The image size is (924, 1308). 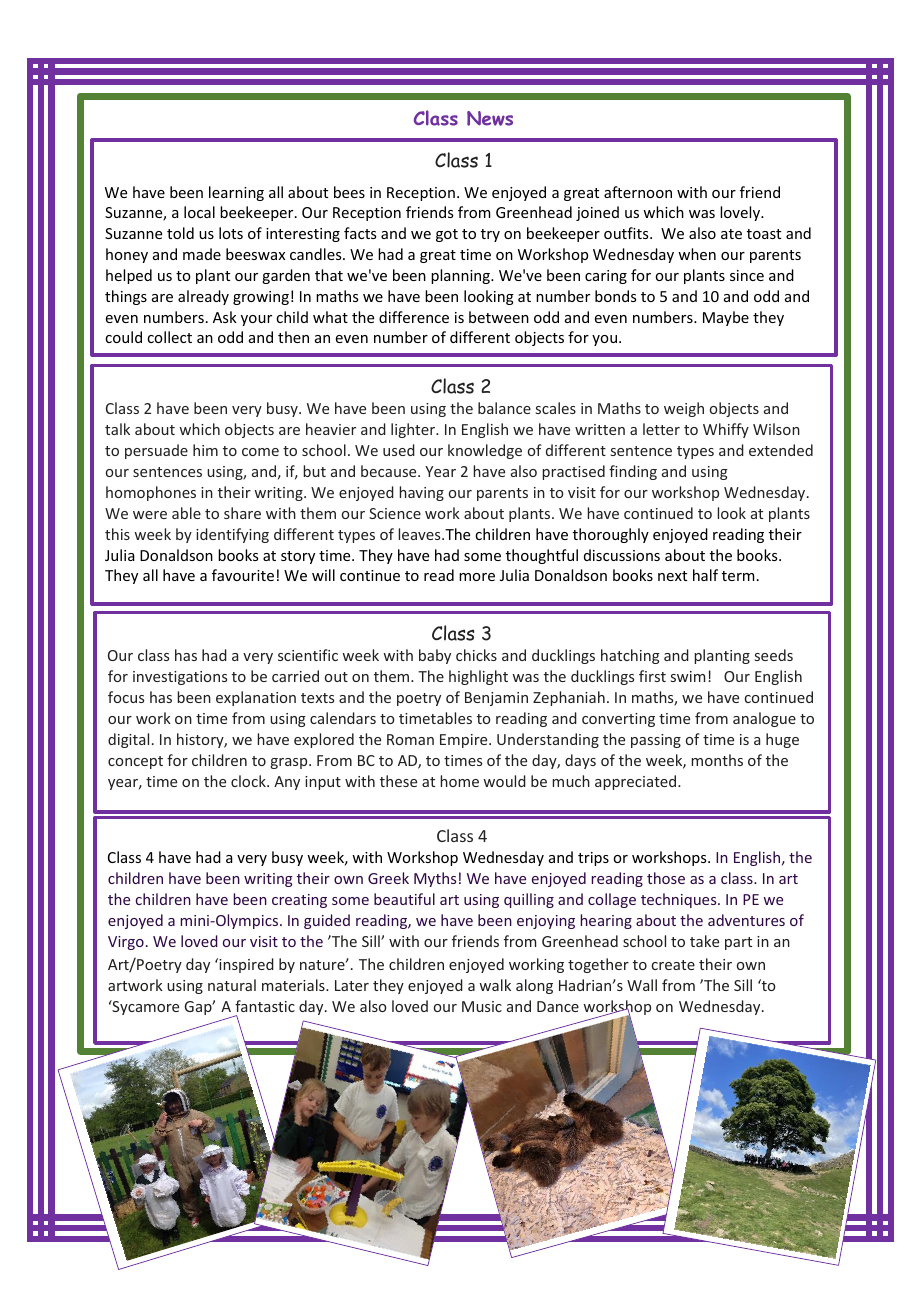 I want to click on natural, so click(x=232, y=985).
